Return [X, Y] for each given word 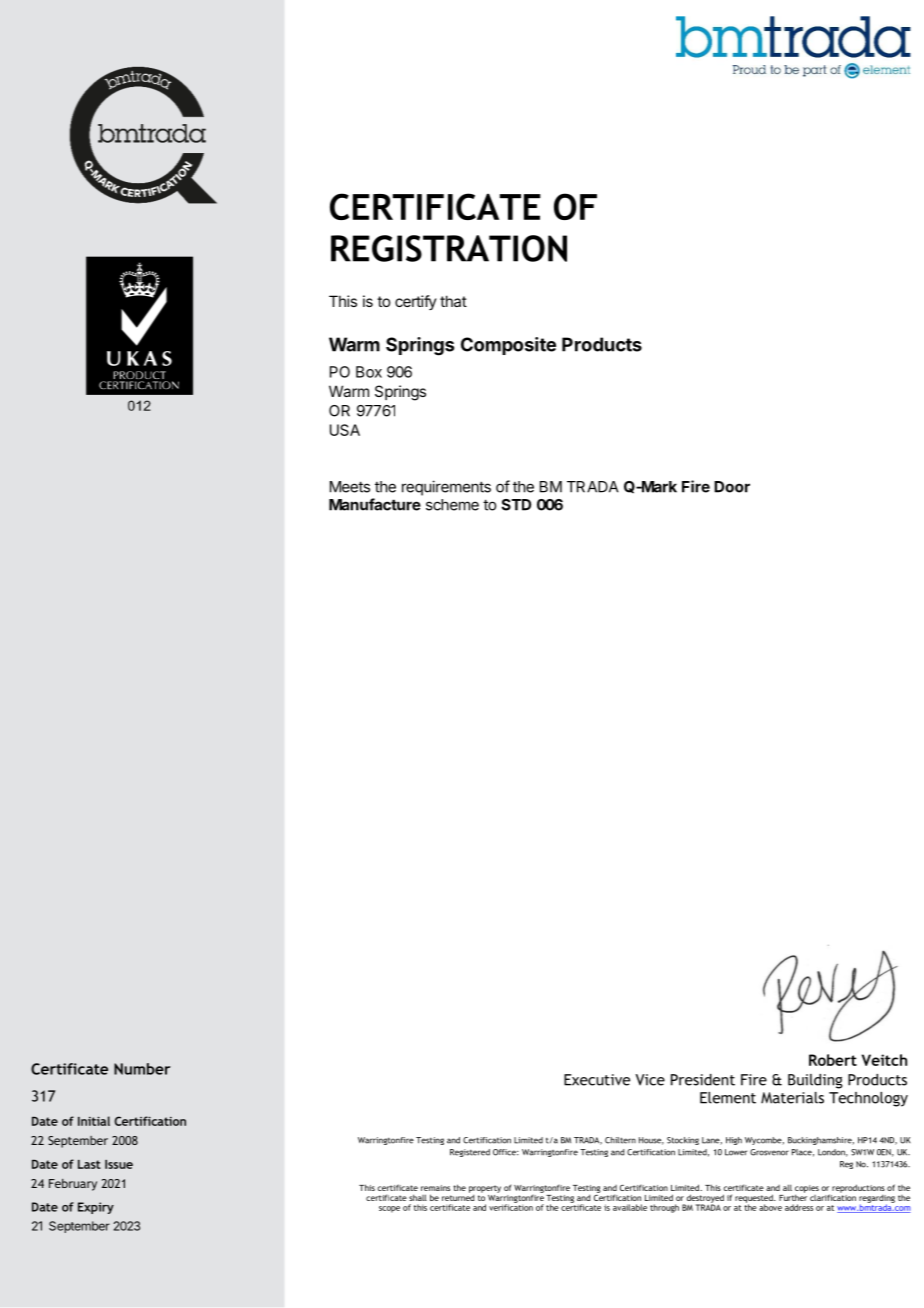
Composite [508, 346]
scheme [452, 505]
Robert [833, 1060]
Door [732, 487]
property [485, 1190]
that [453, 301]
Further [793, 1196]
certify [416, 302]
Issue [119, 1164]
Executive [597, 1080]
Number [142, 1069]
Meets [350, 487]
